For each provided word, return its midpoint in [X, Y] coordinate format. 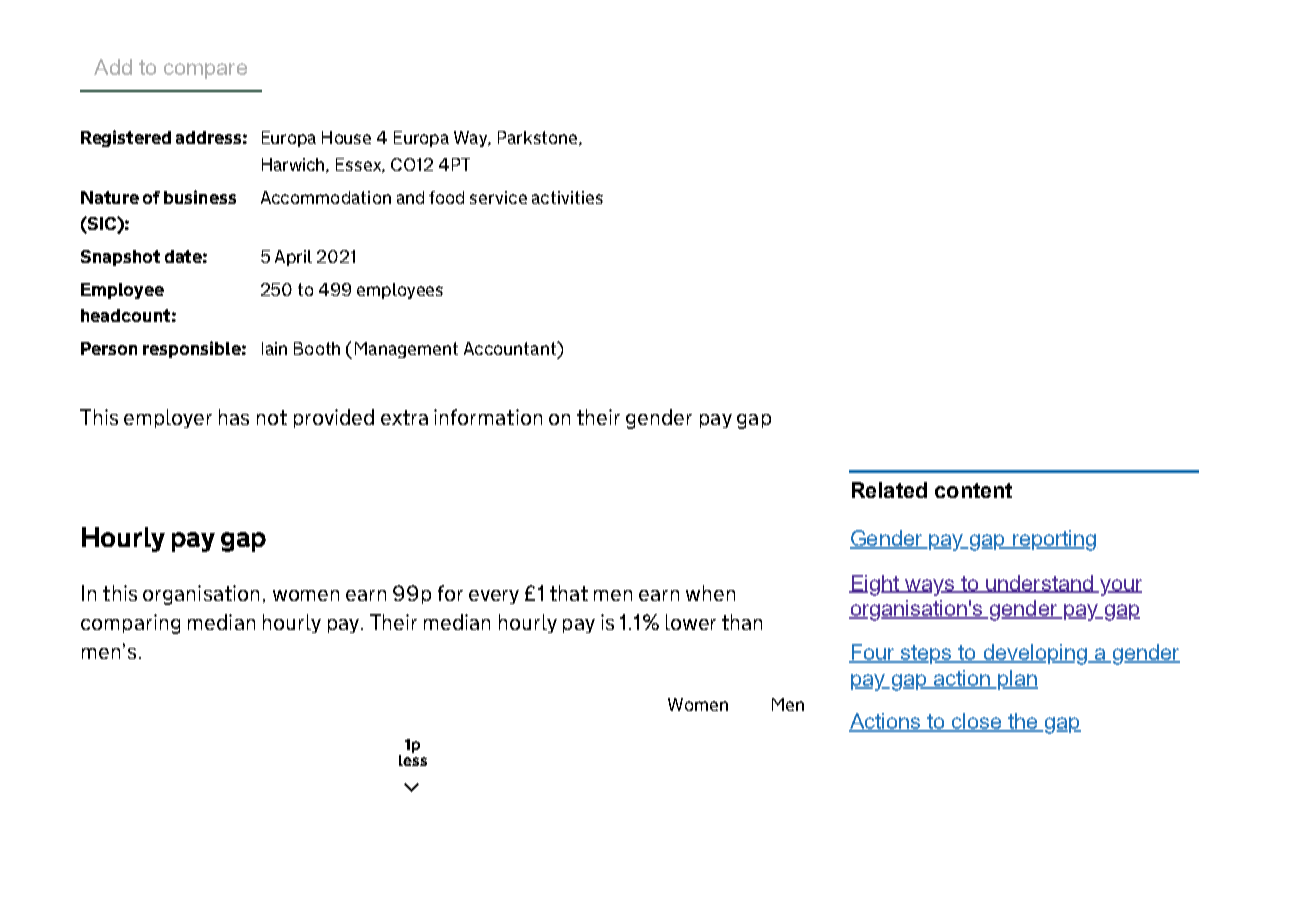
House [346, 137]
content [973, 490]
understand [1039, 584]
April [293, 258]
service [498, 197]
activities [567, 197]
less [413, 759]
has [234, 417]
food [446, 197]
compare [205, 71]
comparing [130, 624]
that [569, 593]
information [488, 417]
